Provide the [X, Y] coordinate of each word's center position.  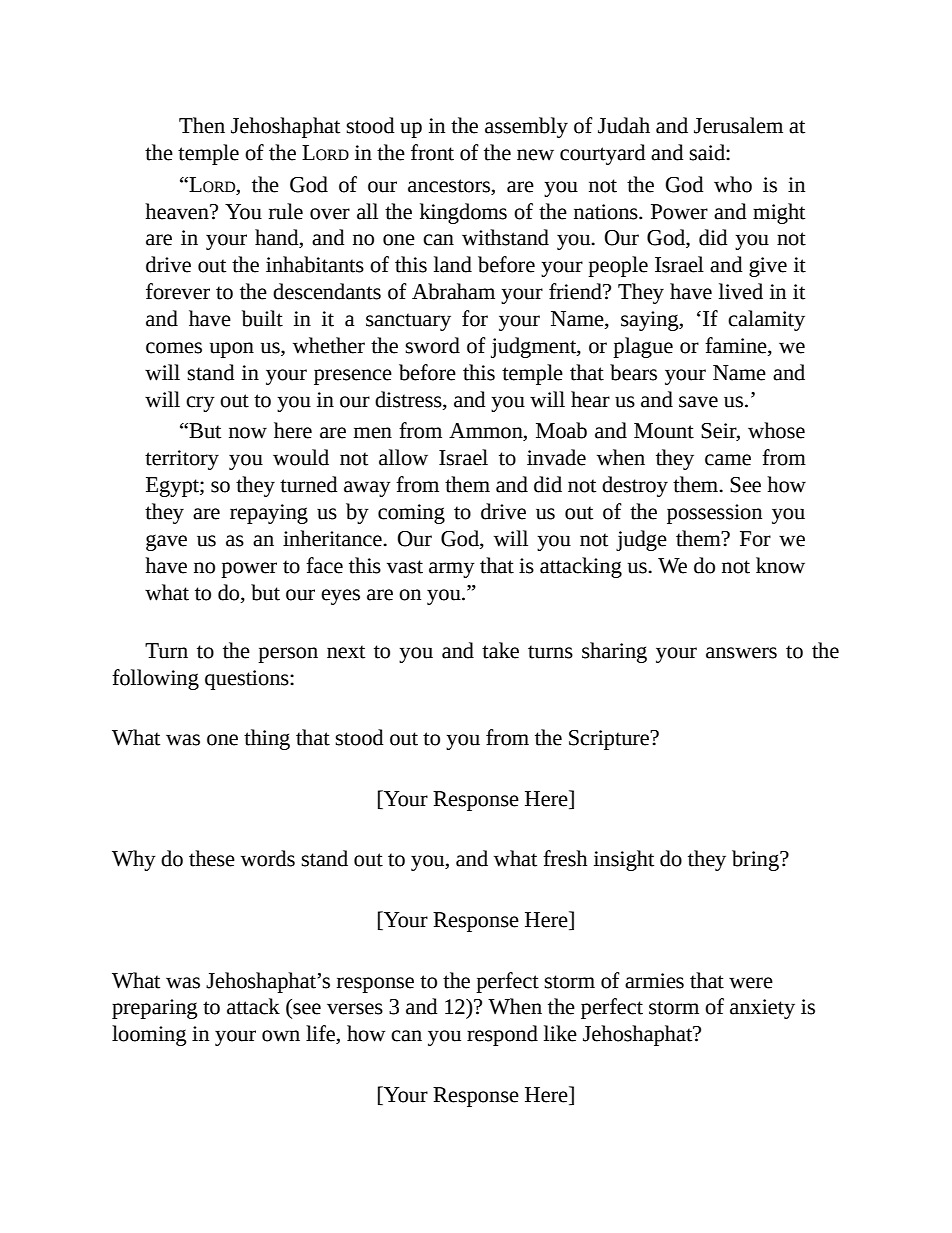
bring [756, 860]
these [212, 858]
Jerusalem [738, 125]
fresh [565, 858]
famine [737, 346]
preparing [154, 1009]
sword [433, 345]
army [452, 570]
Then [202, 125]
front [432, 152]
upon [232, 350]
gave [166, 543]
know [780, 565]
